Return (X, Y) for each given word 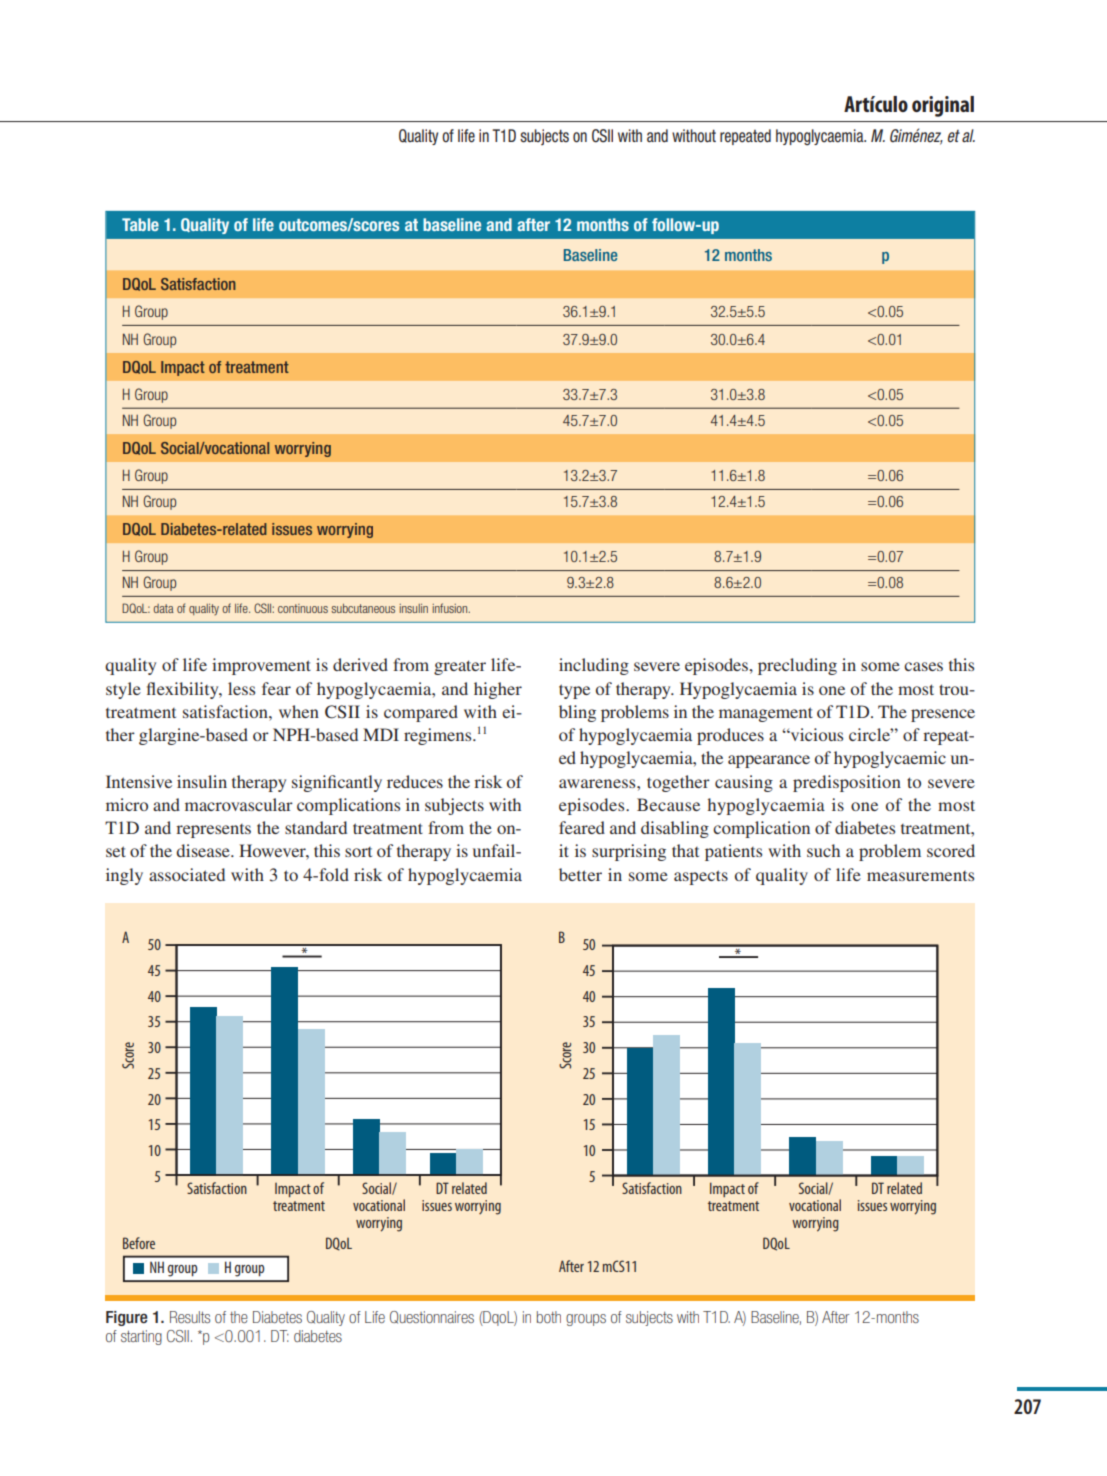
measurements (920, 876)
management (766, 714)
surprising (629, 852)
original (943, 106)
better (580, 874)
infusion (451, 608)
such (823, 850)
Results (190, 1317)
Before (139, 1243)
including (594, 666)
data (164, 608)
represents (213, 831)
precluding (797, 666)
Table (140, 224)
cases (923, 666)
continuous (303, 608)
